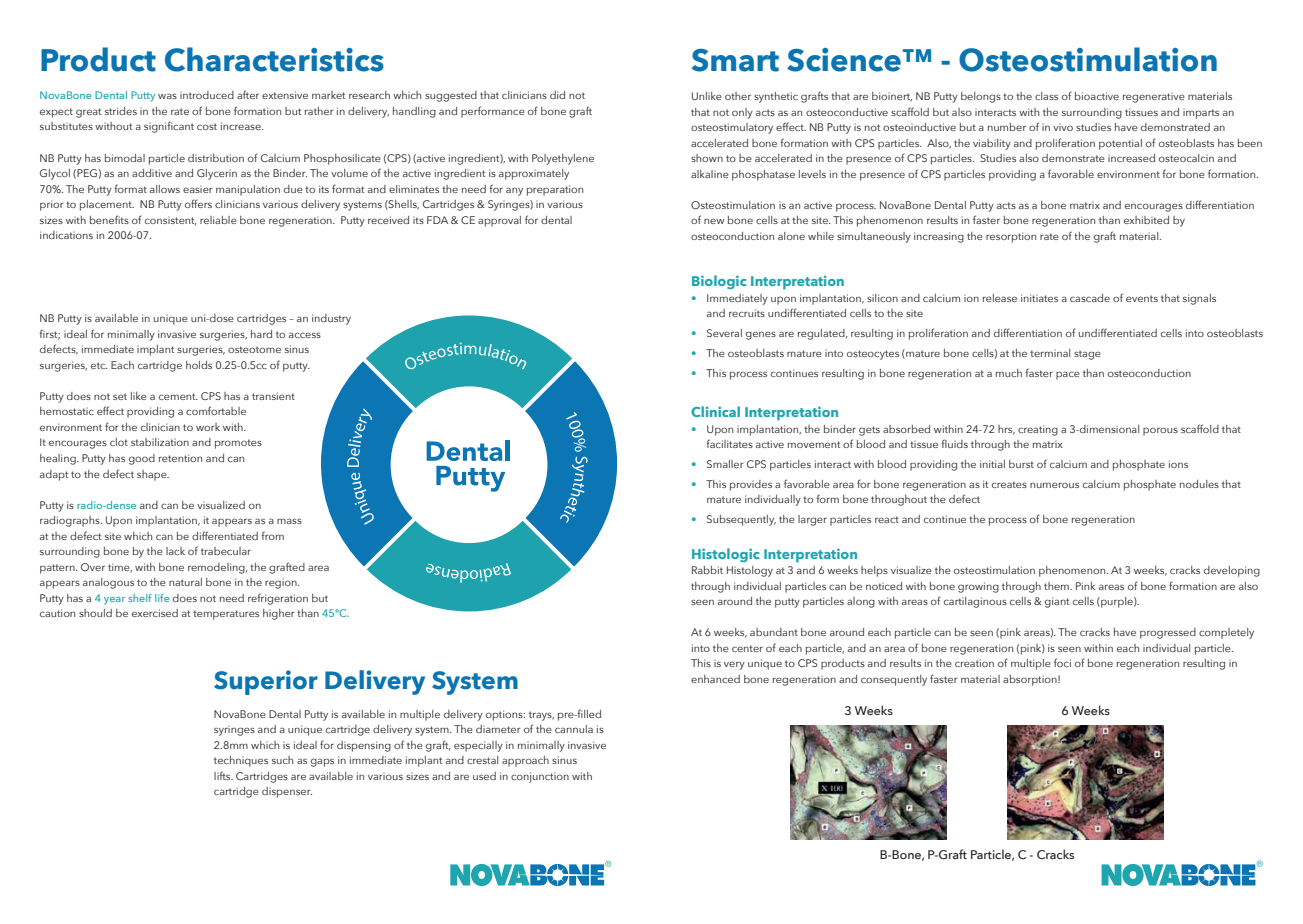 The width and height of the screenshot is (1303, 924). Describe the element at coordinates (747, 313) in the screenshot. I see `recruits` at that location.
